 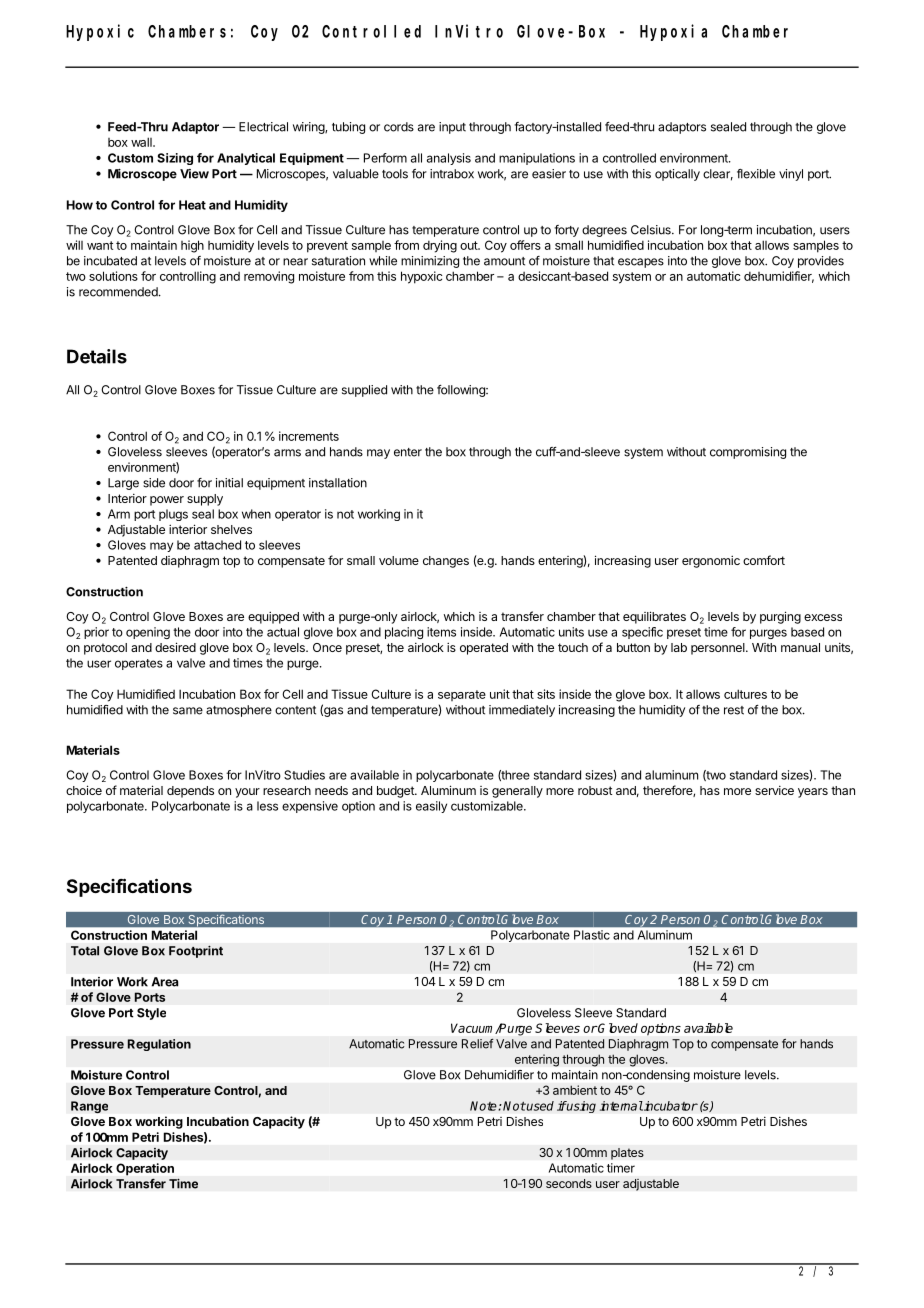 What do you see at coordinates (431, 807) in the screenshot?
I see `easily` at bounding box center [431, 807].
